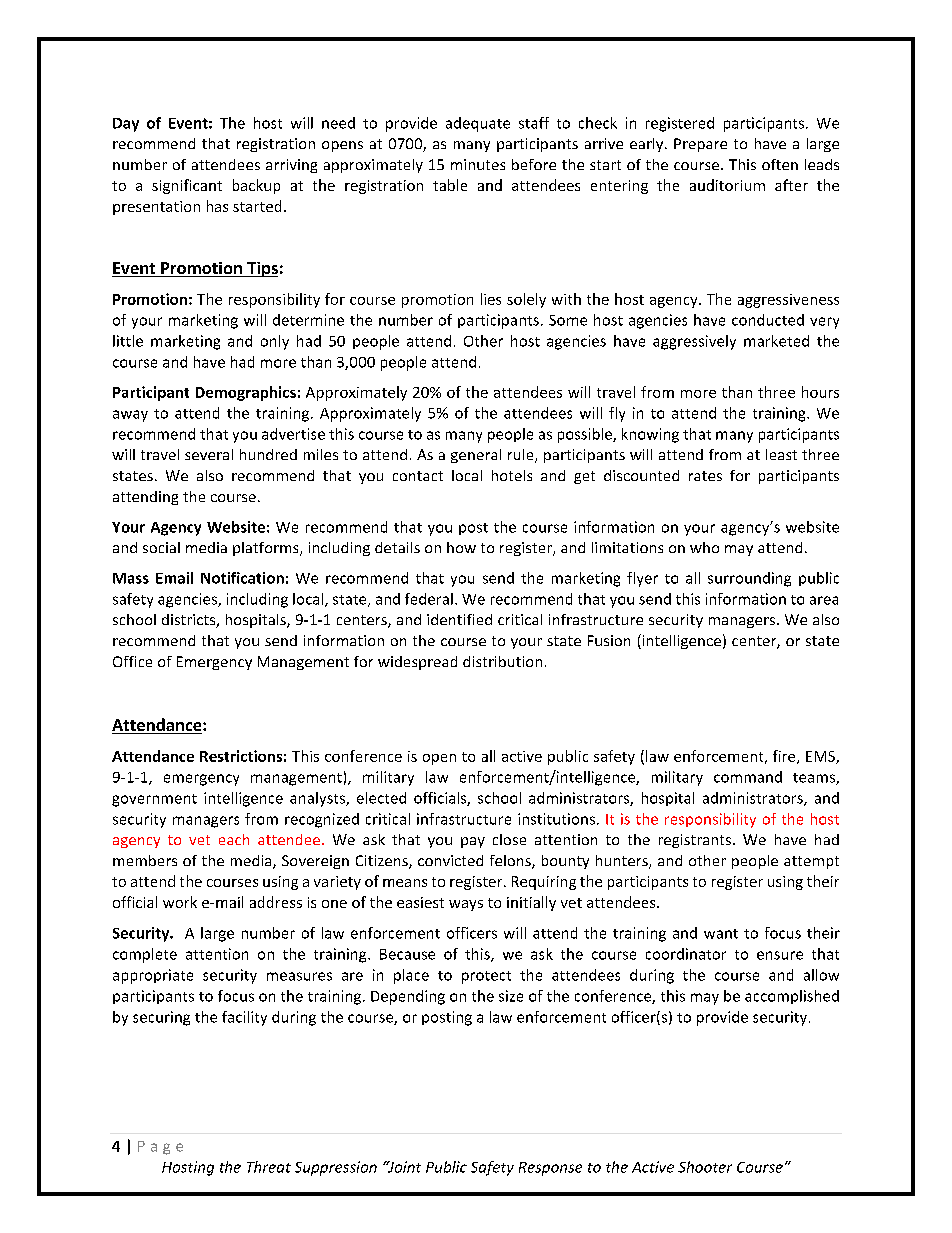 The height and width of the document is (1233, 952). I want to click on command, so click(748, 777).
